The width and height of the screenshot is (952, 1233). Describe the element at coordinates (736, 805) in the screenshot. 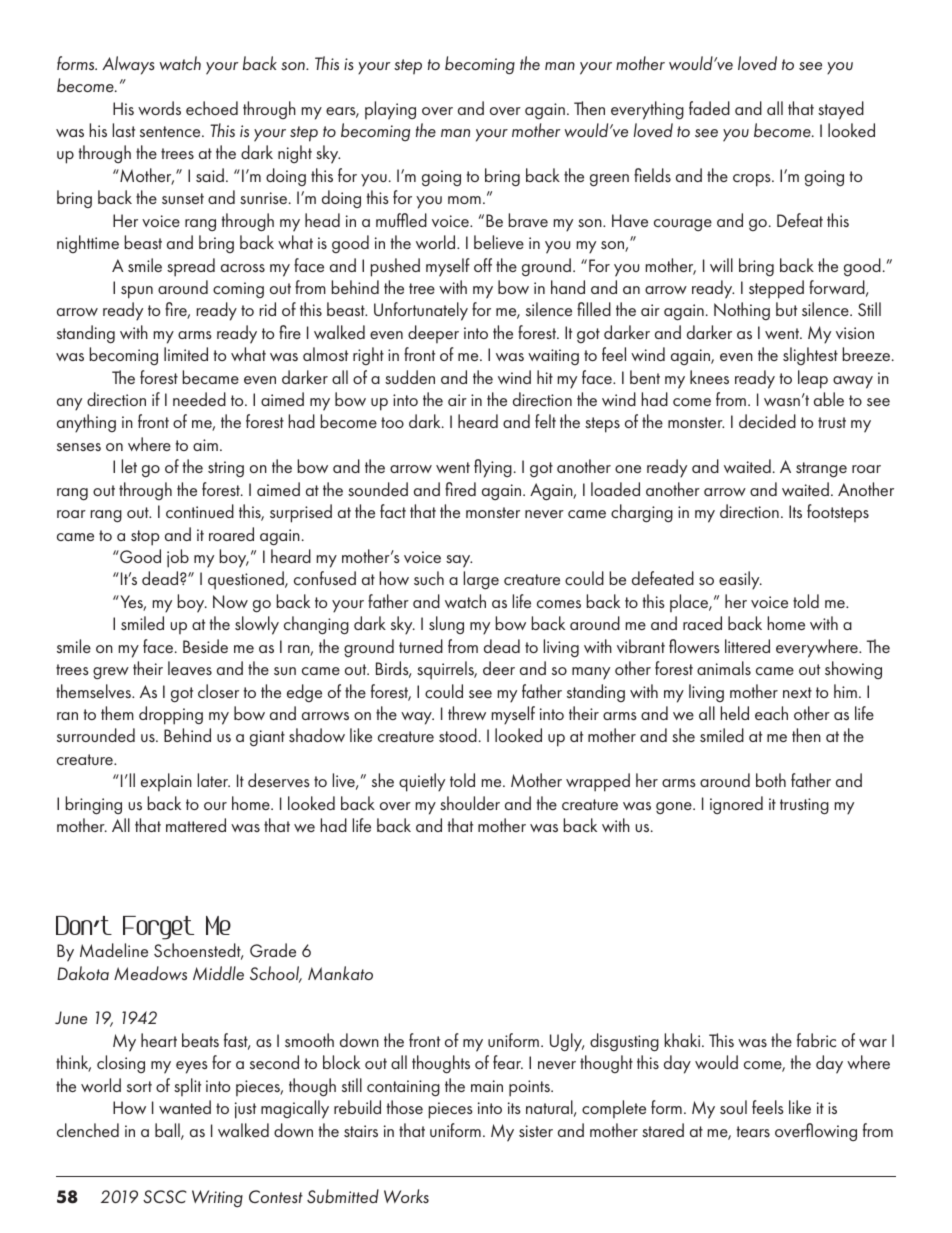

I see `ignored` at that location.
